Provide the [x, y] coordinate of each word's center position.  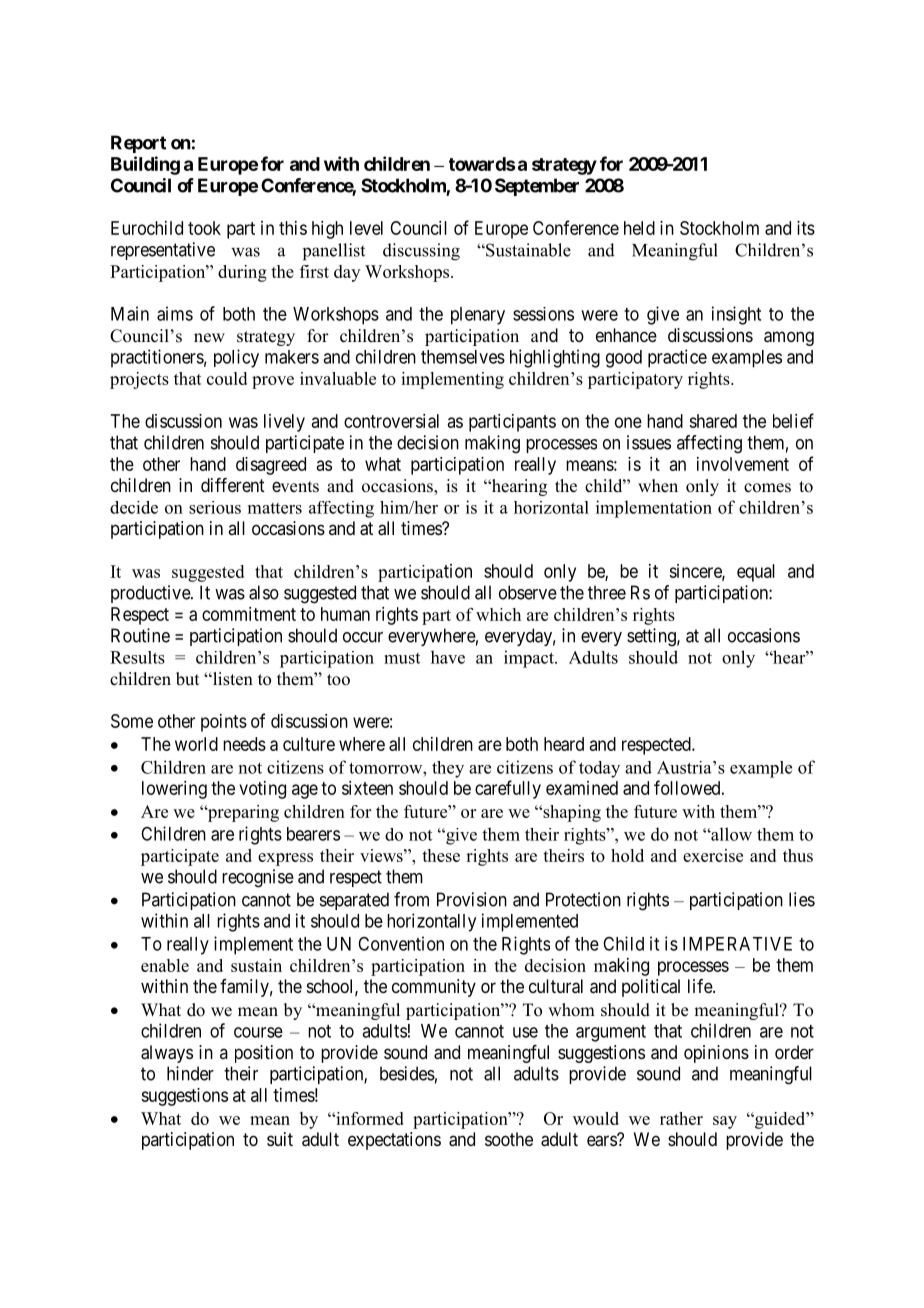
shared [713, 421]
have [448, 657]
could [227, 378]
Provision [472, 899]
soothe [509, 1139]
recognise [258, 878]
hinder [190, 1073]
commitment [249, 614]
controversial [391, 421]
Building [145, 165]
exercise [713, 855]
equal [756, 573]
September [537, 187]
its [806, 228]
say [725, 1122]
